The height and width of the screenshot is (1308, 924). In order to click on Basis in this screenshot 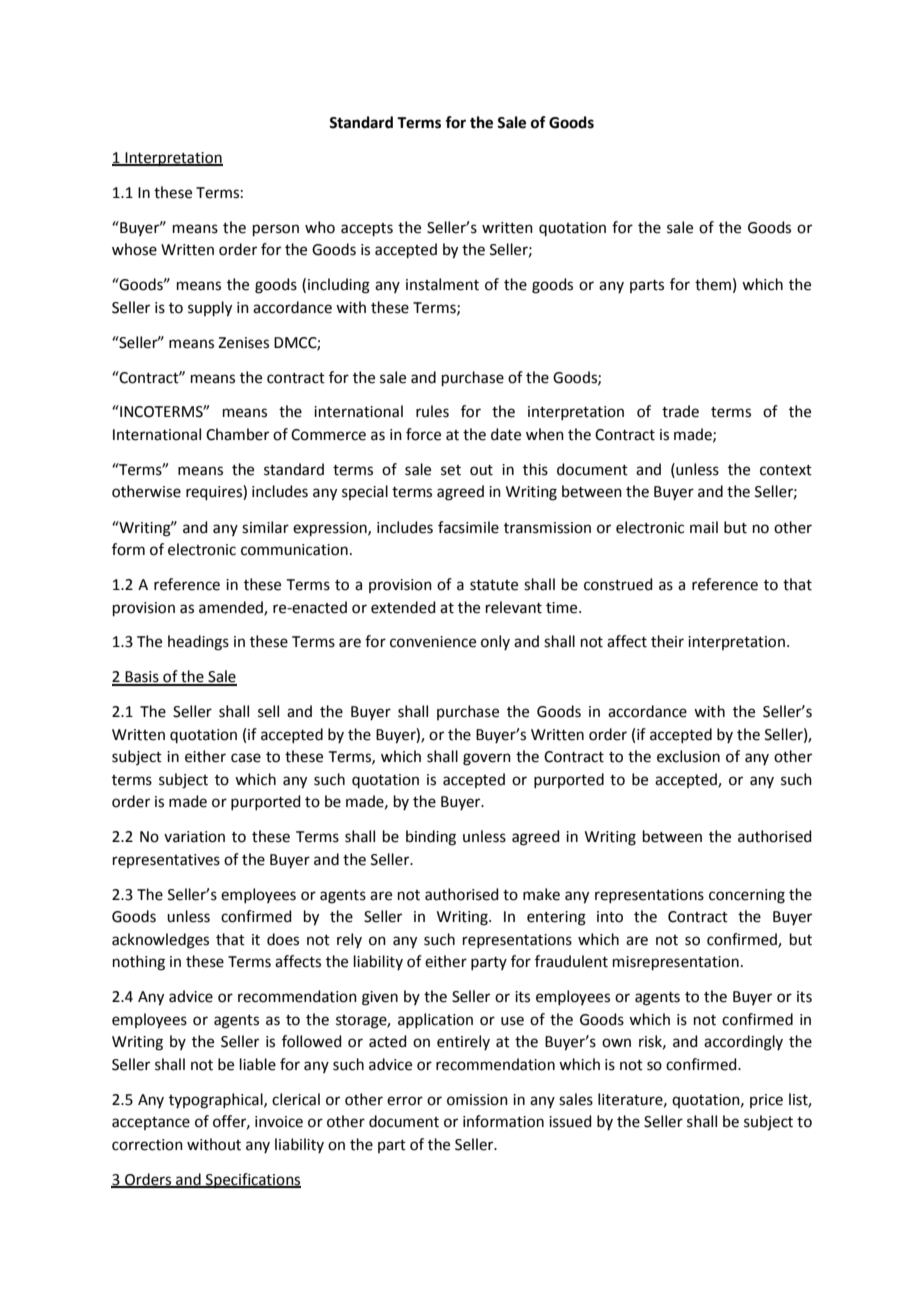, I will do `click(142, 678)`.
